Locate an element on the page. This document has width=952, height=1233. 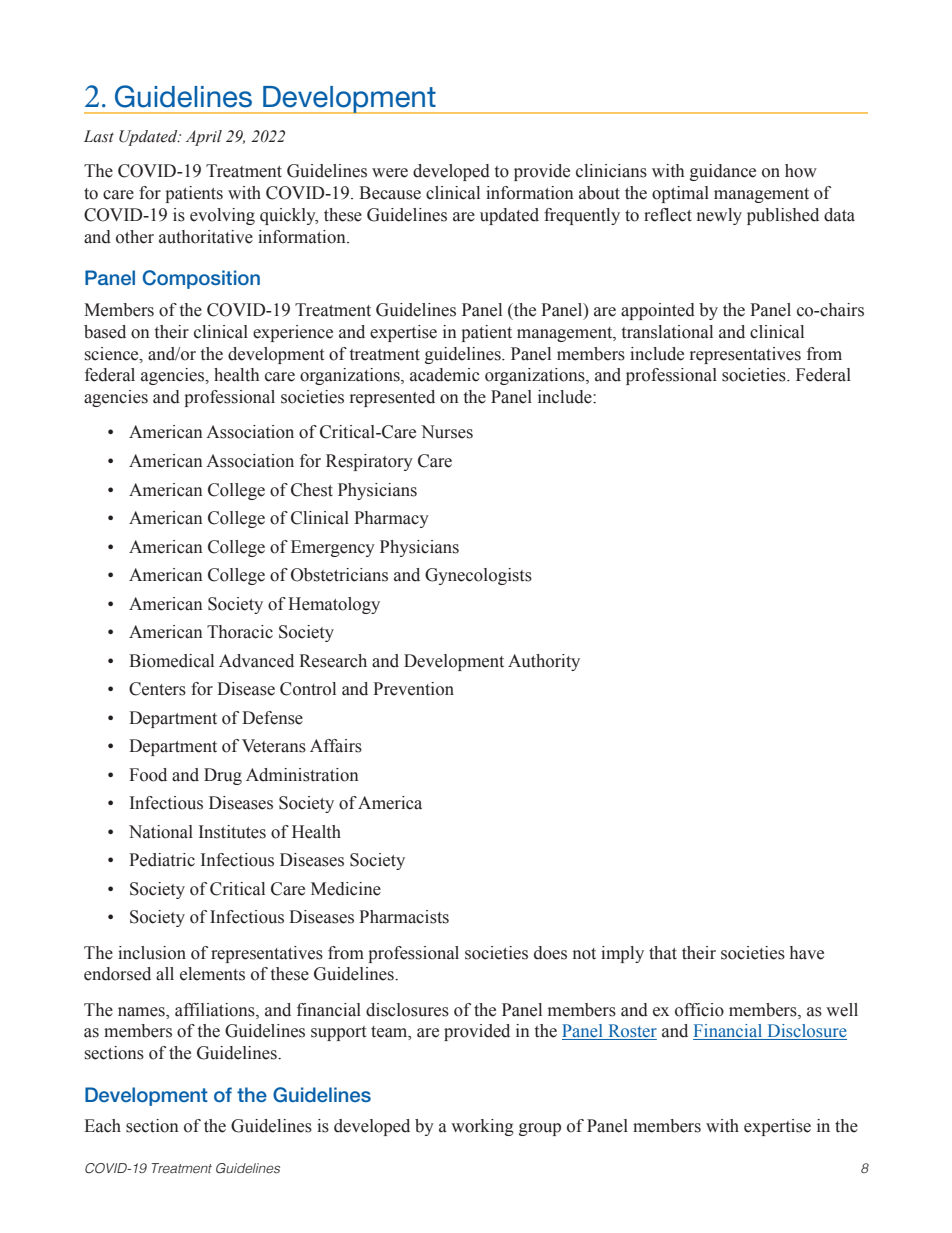
Pharmacists is located at coordinates (404, 917).
